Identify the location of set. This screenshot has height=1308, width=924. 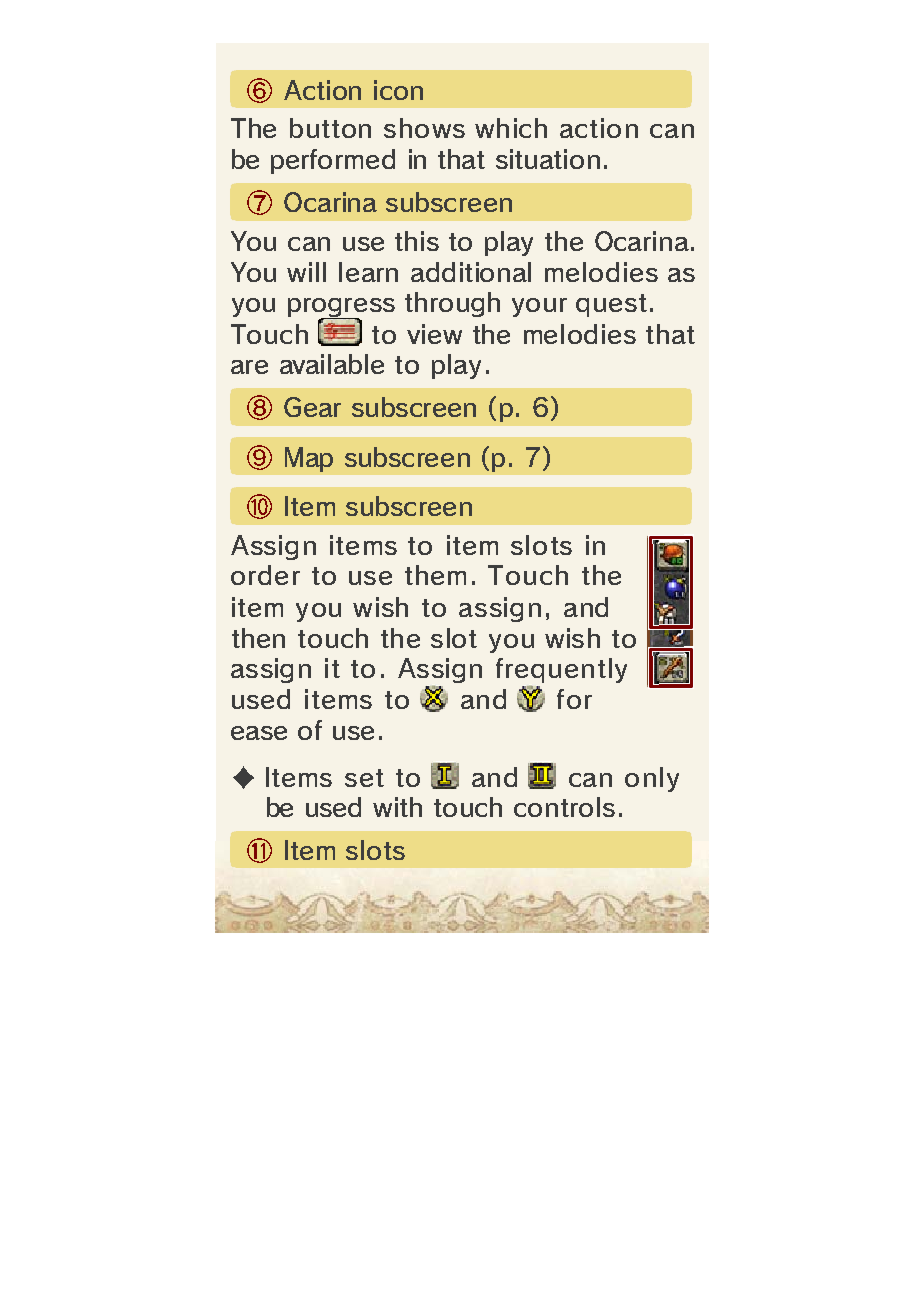
(364, 778).
